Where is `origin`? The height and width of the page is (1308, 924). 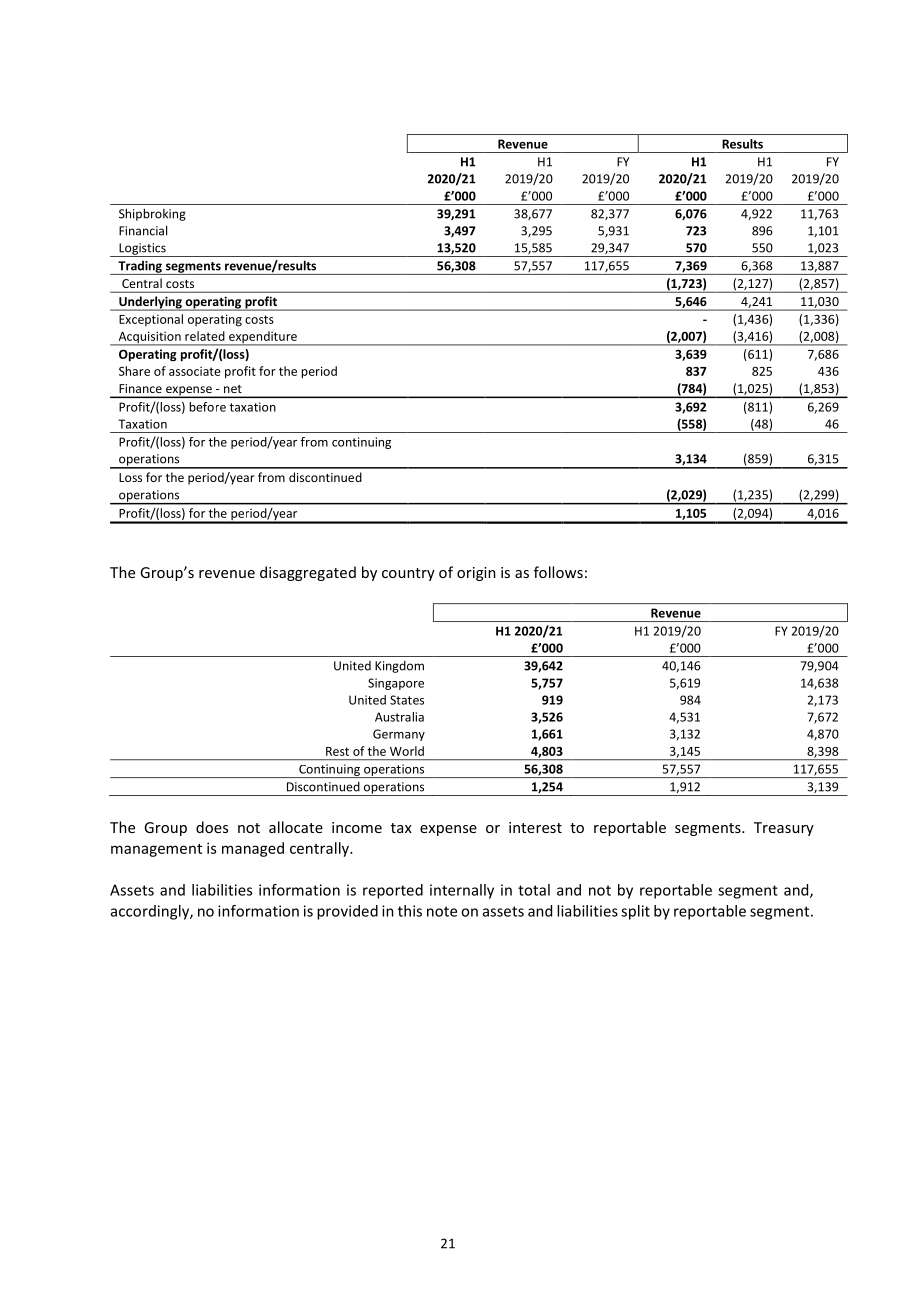
origin is located at coordinates (476, 574).
